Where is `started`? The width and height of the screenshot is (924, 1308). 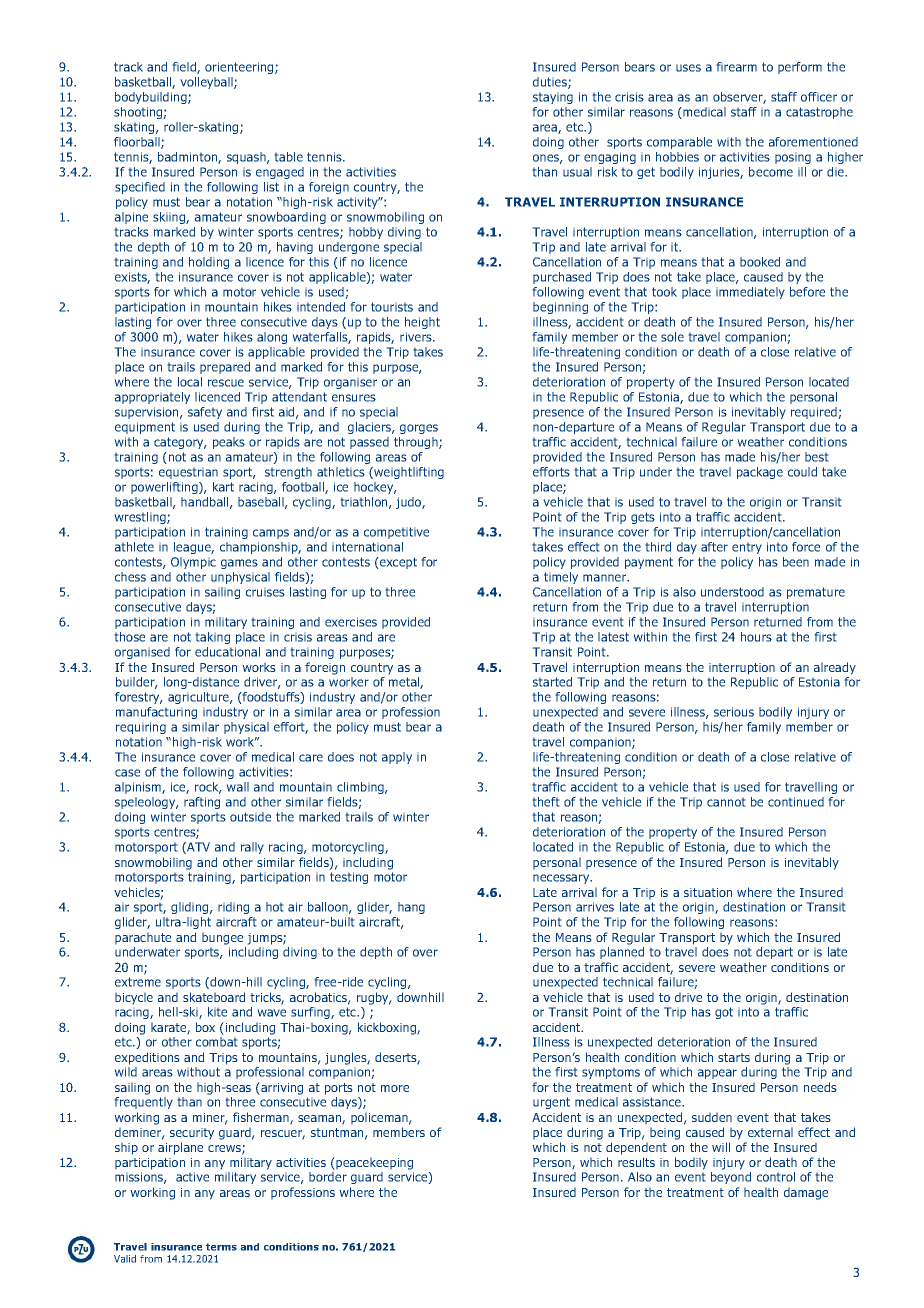
started is located at coordinates (552, 682).
